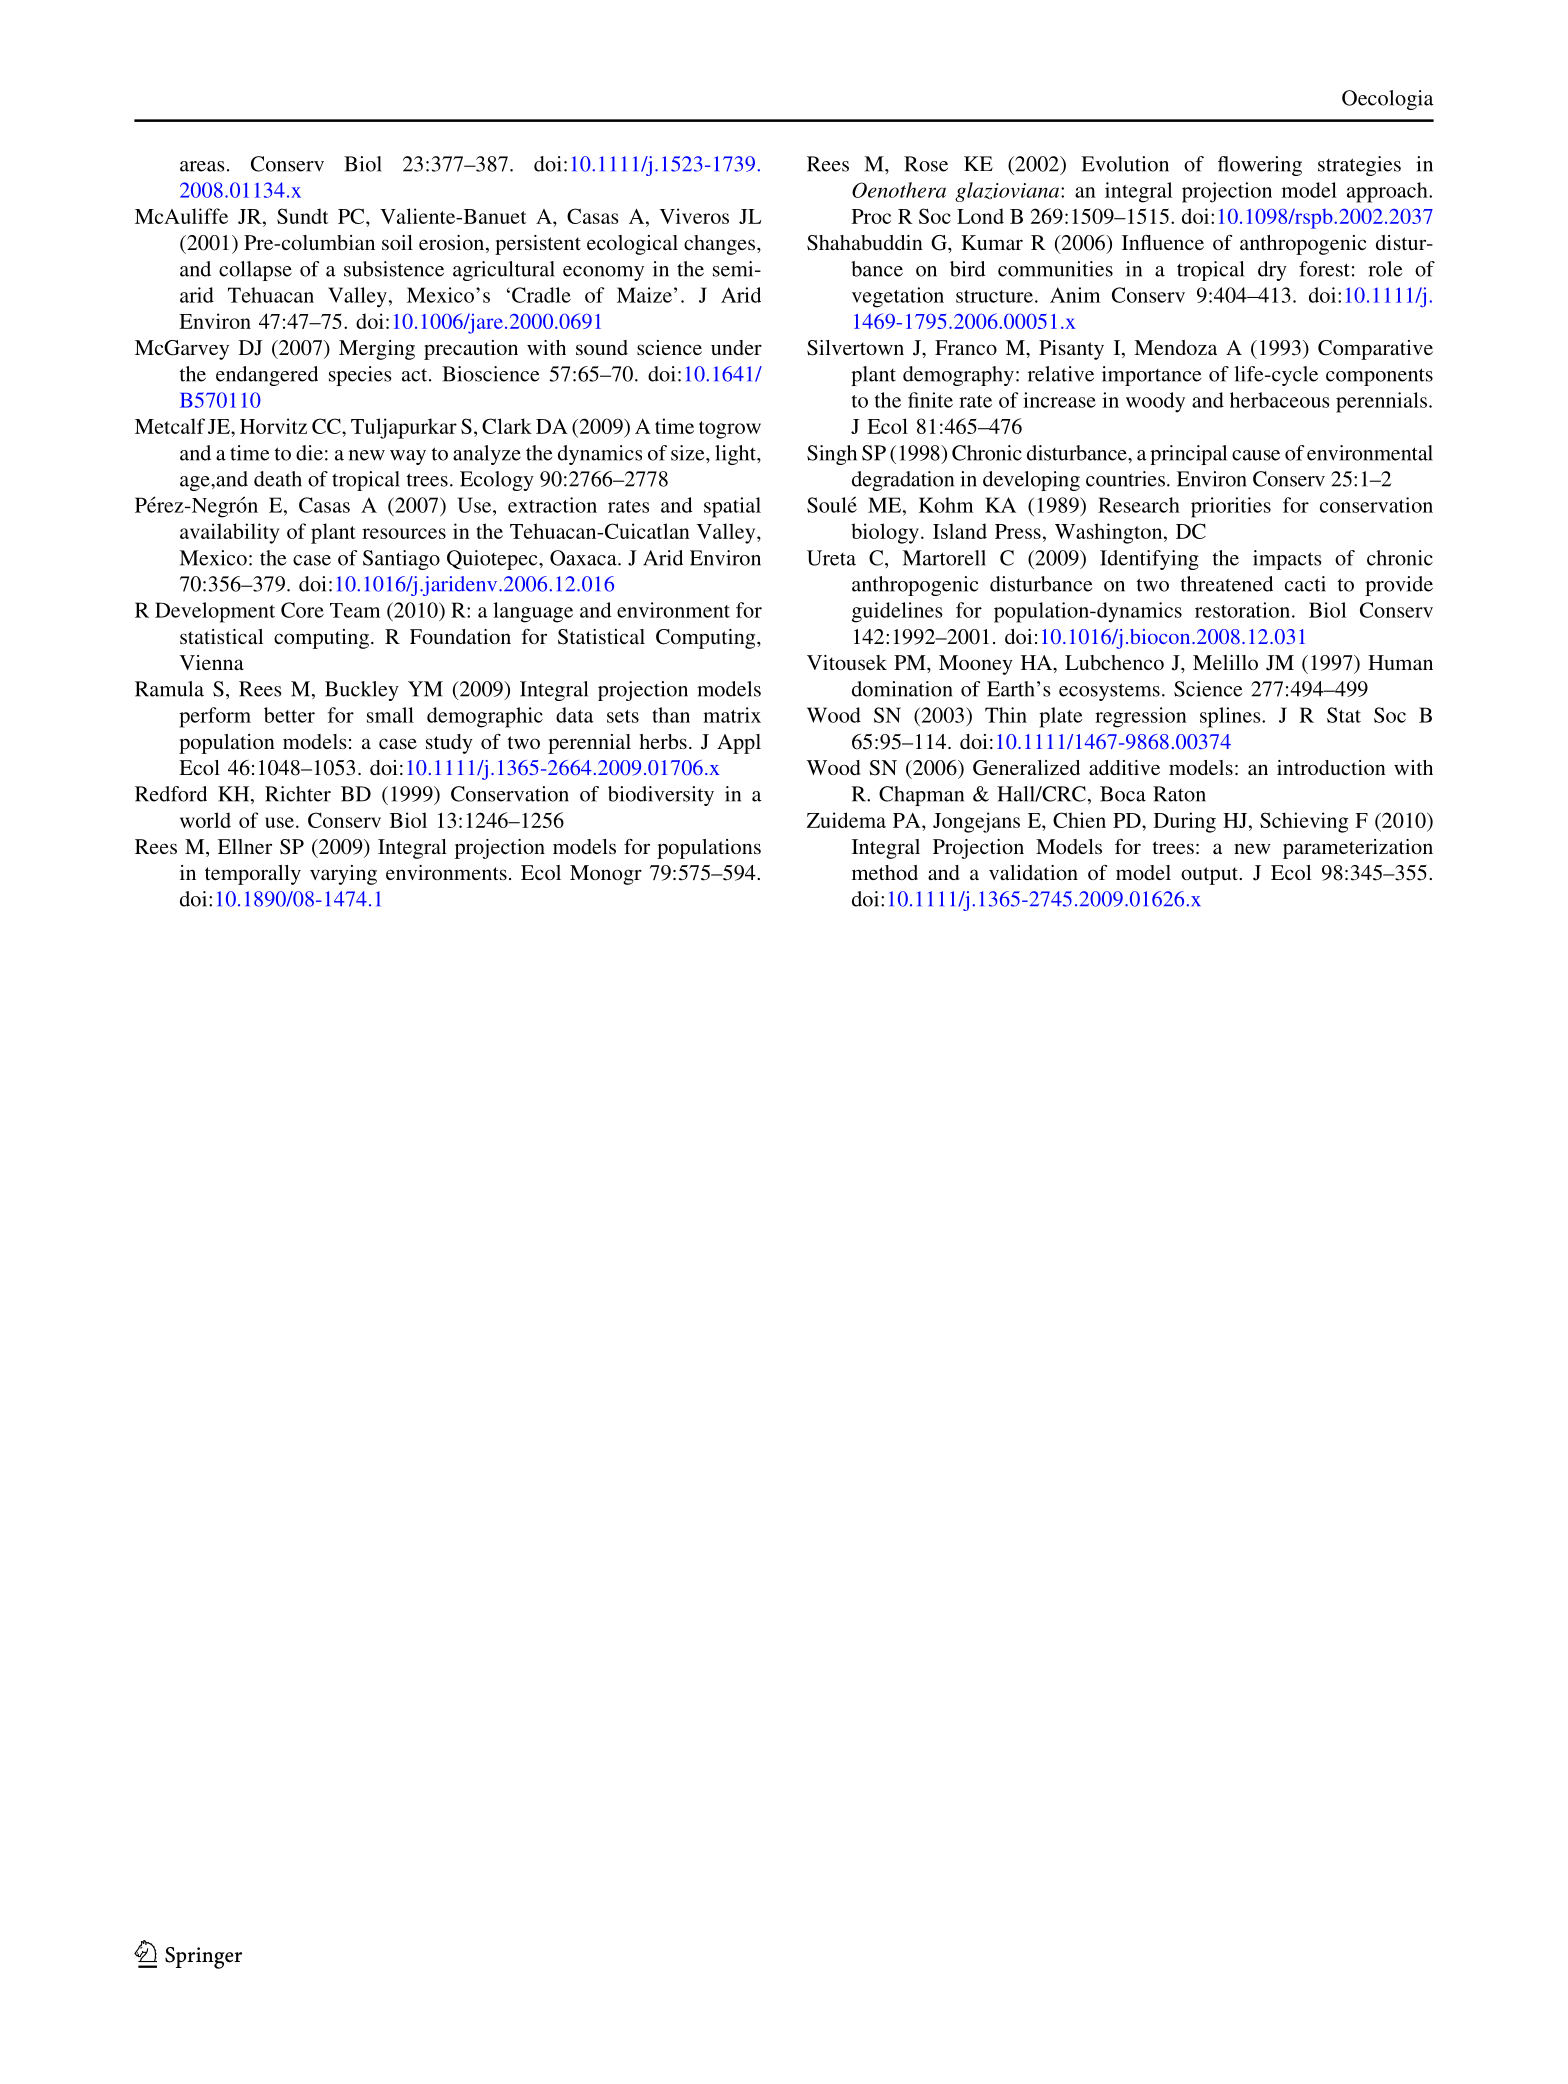  I want to click on matrix, so click(732, 715).
